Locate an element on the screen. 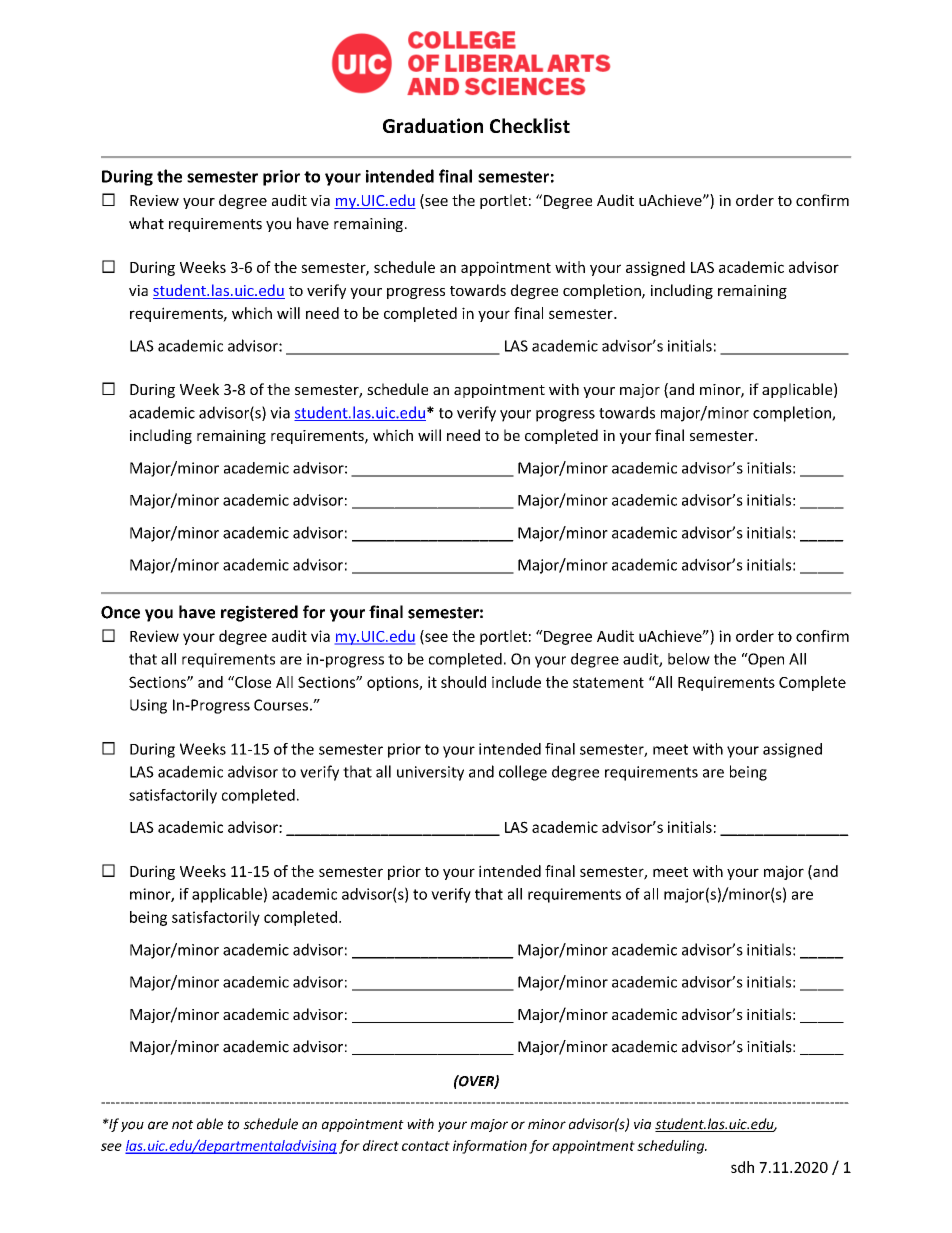 The image size is (952, 1233). Once is located at coordinates (120, 612).
